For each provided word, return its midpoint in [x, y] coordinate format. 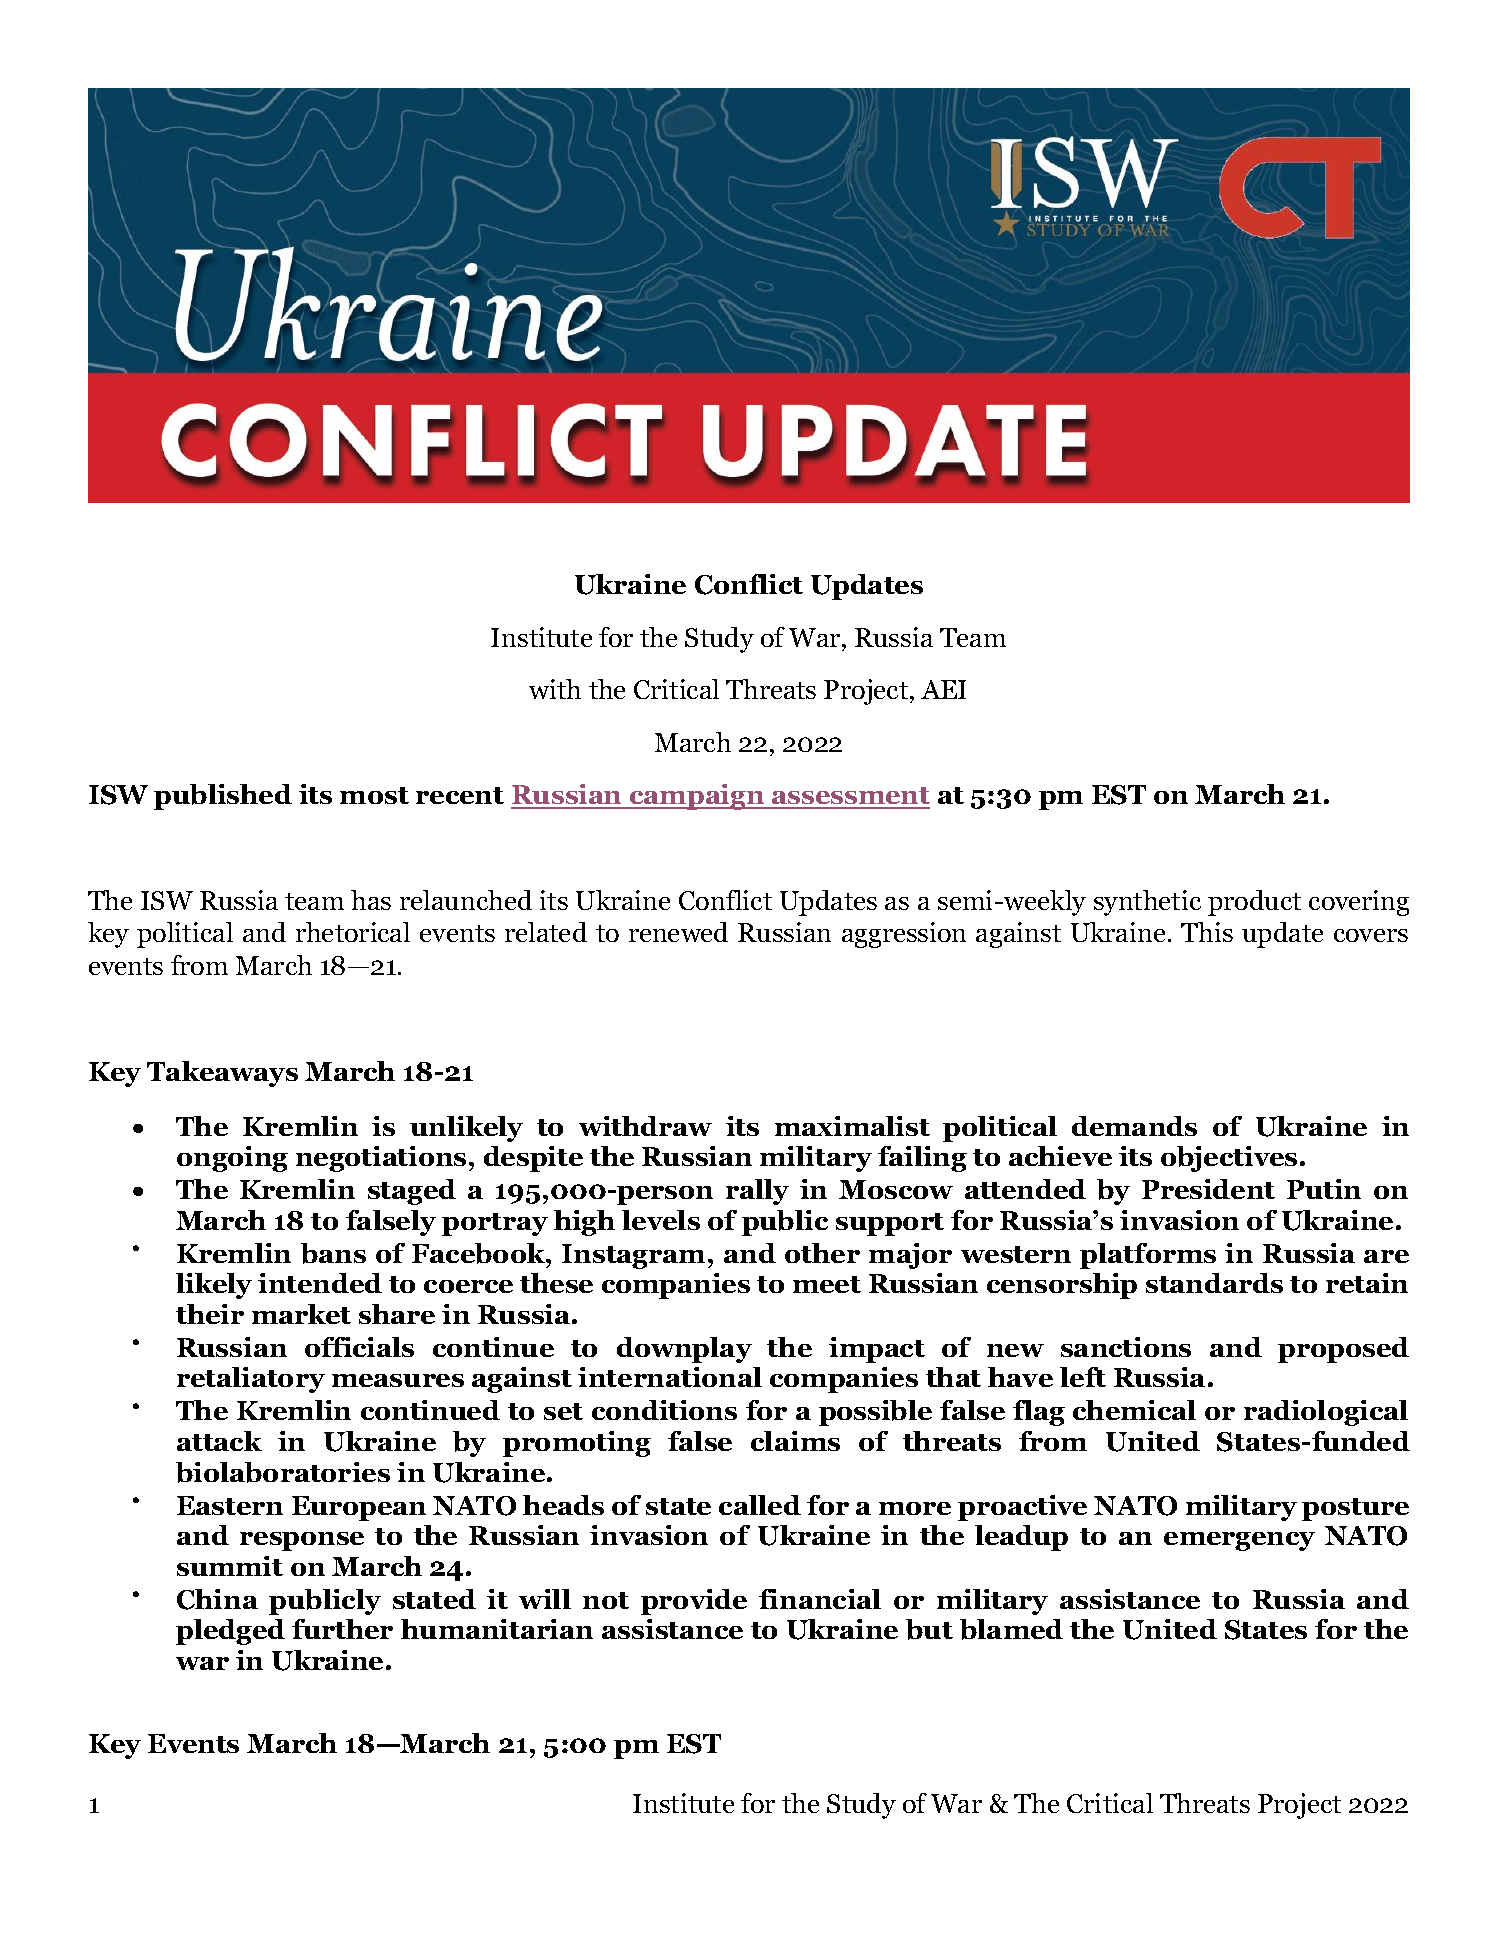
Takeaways [222, 1074]
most [374, 795]
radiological [1326, 1413]
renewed [678, 932]
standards [1214, 1283]
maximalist [852, 1126]
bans [333, 1253]
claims [795, 1441]
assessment [850, 797]
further [342, 1629]
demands [1134, 1126]
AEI [943, 689]
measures [398, 1380]
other [822, 1253]
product [1254, 903]
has [371, 900]
